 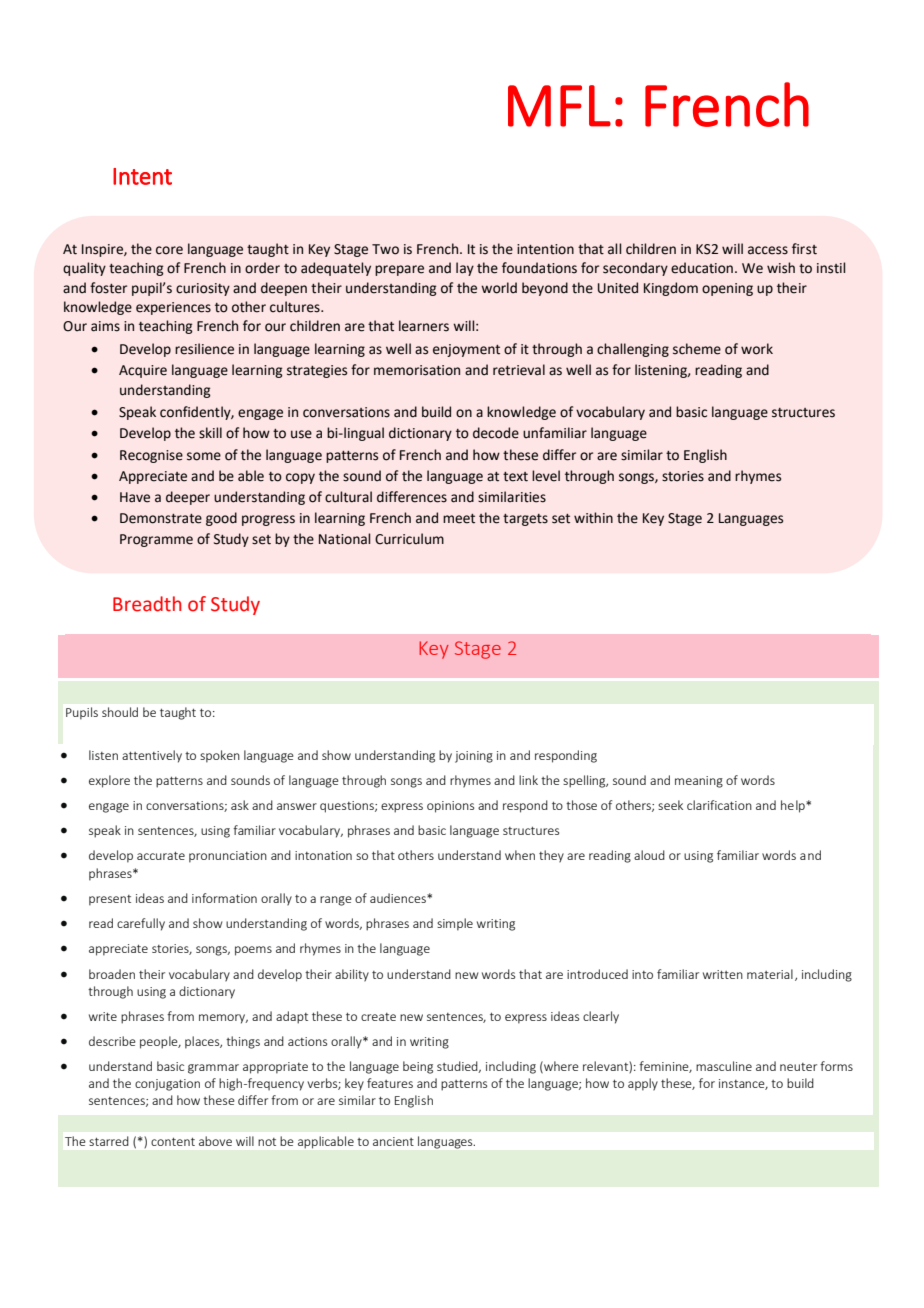 What do you see at coordinates (203, 289) in the document?
I see `curiosity` at bounding box center [203, 289].
